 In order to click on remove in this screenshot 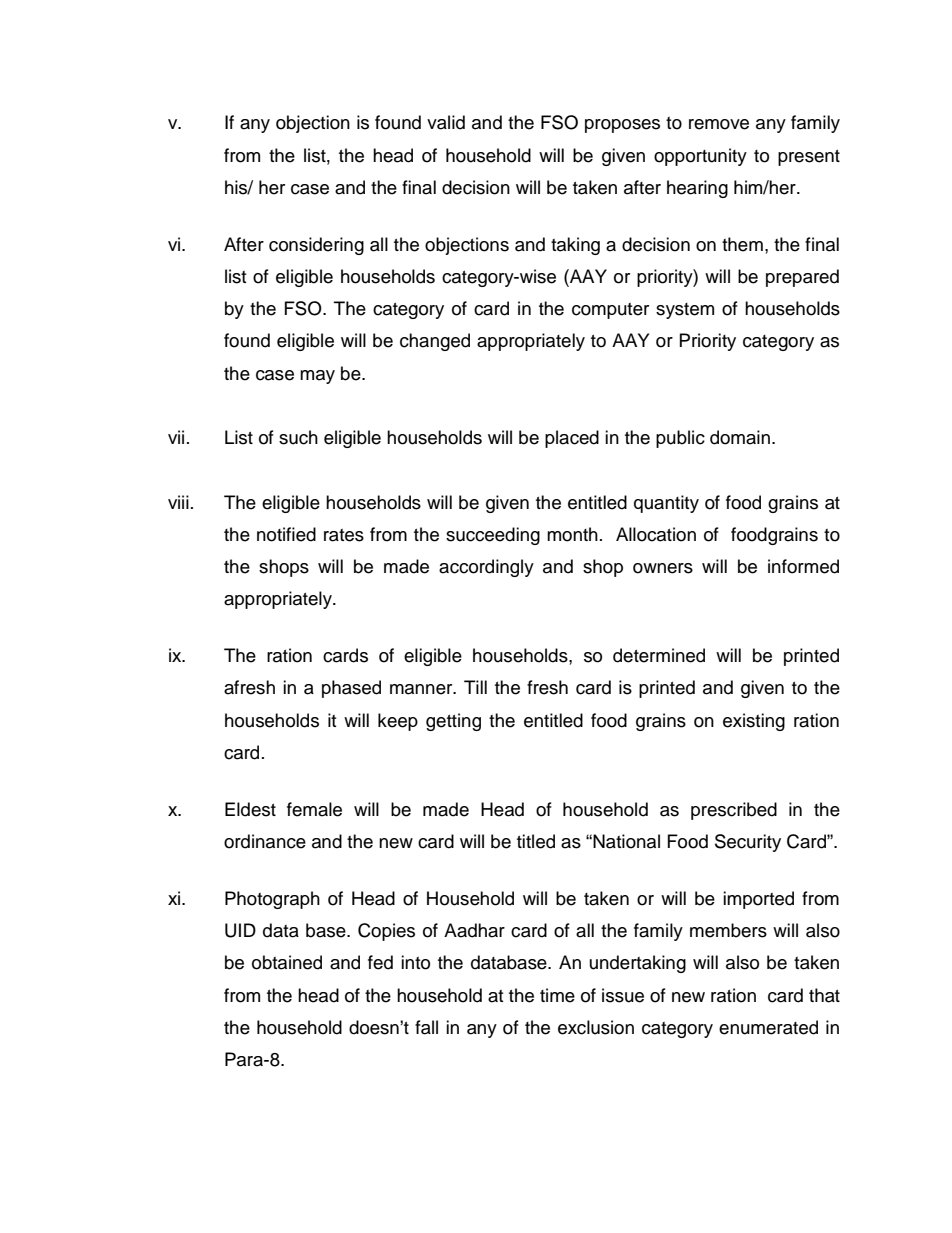, I will do `click(719, 124)`.
